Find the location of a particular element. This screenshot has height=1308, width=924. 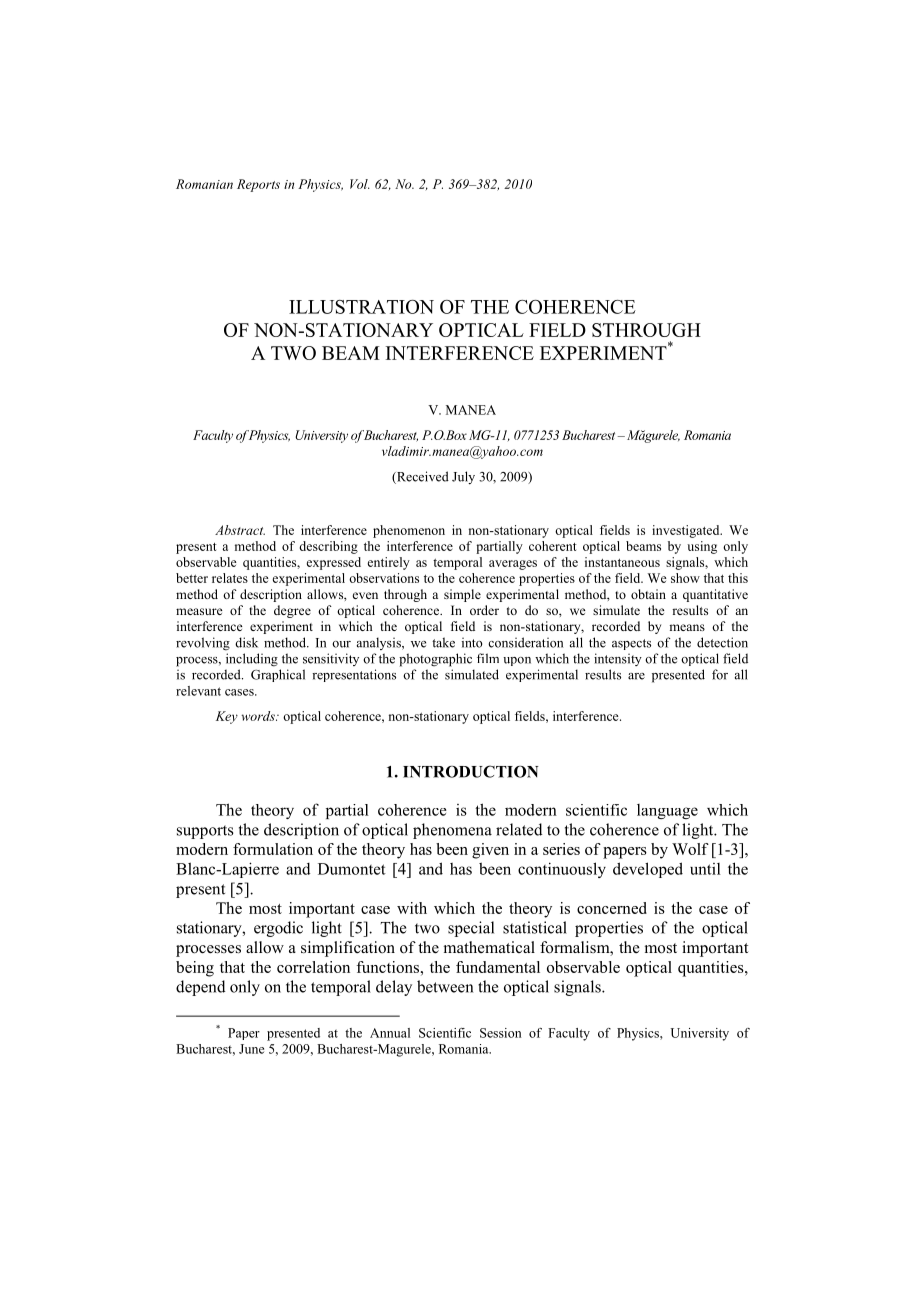

phenomenon is located at coordinates (409, 531).
